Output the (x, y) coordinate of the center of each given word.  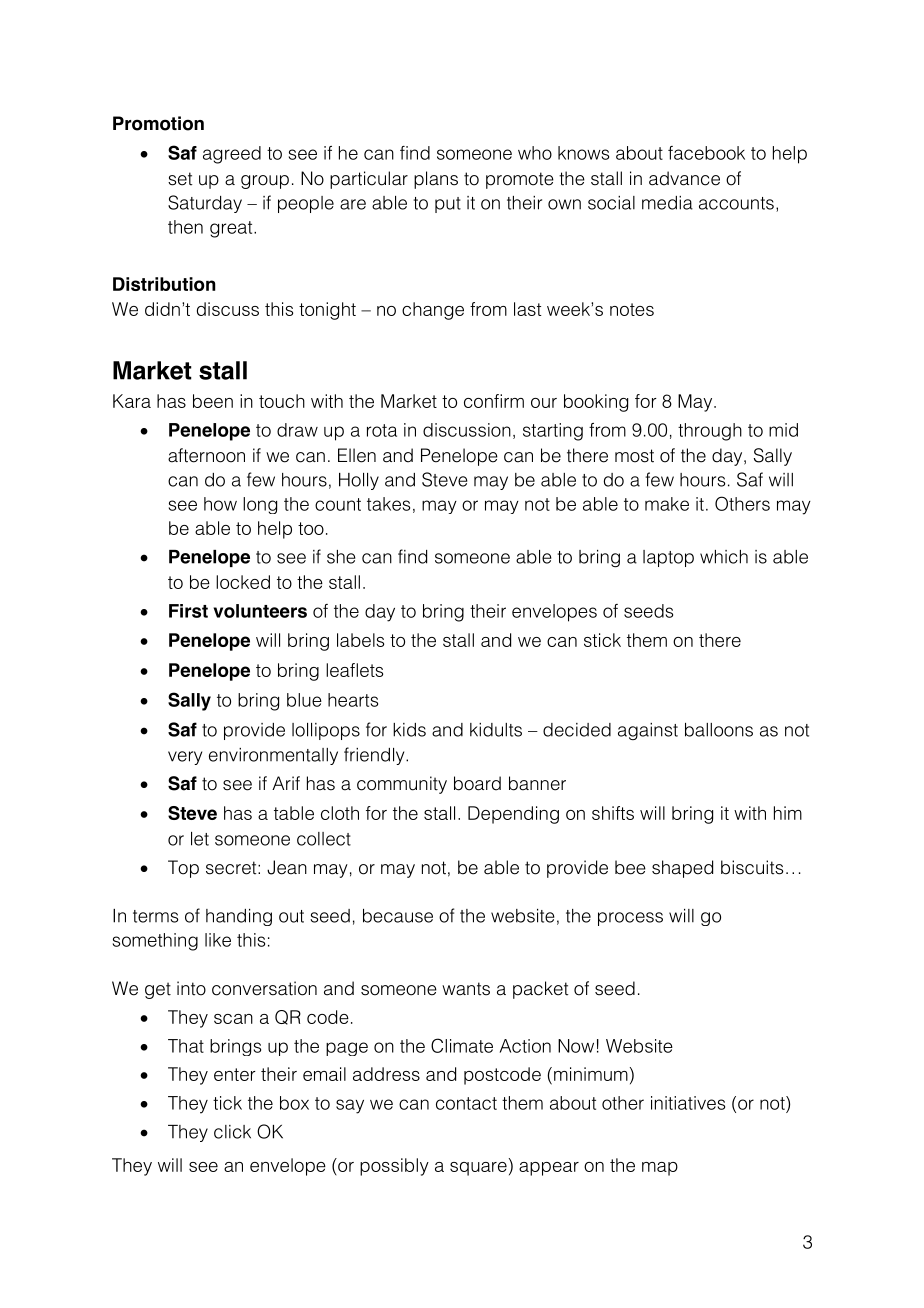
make (667, 504)
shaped (682, 869)
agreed (232, 155)
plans (436, 180)
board (477, 783)
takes (388, 504)
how (220, 504)
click (232, 1132)
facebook (706, 153)
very (185, 758)
